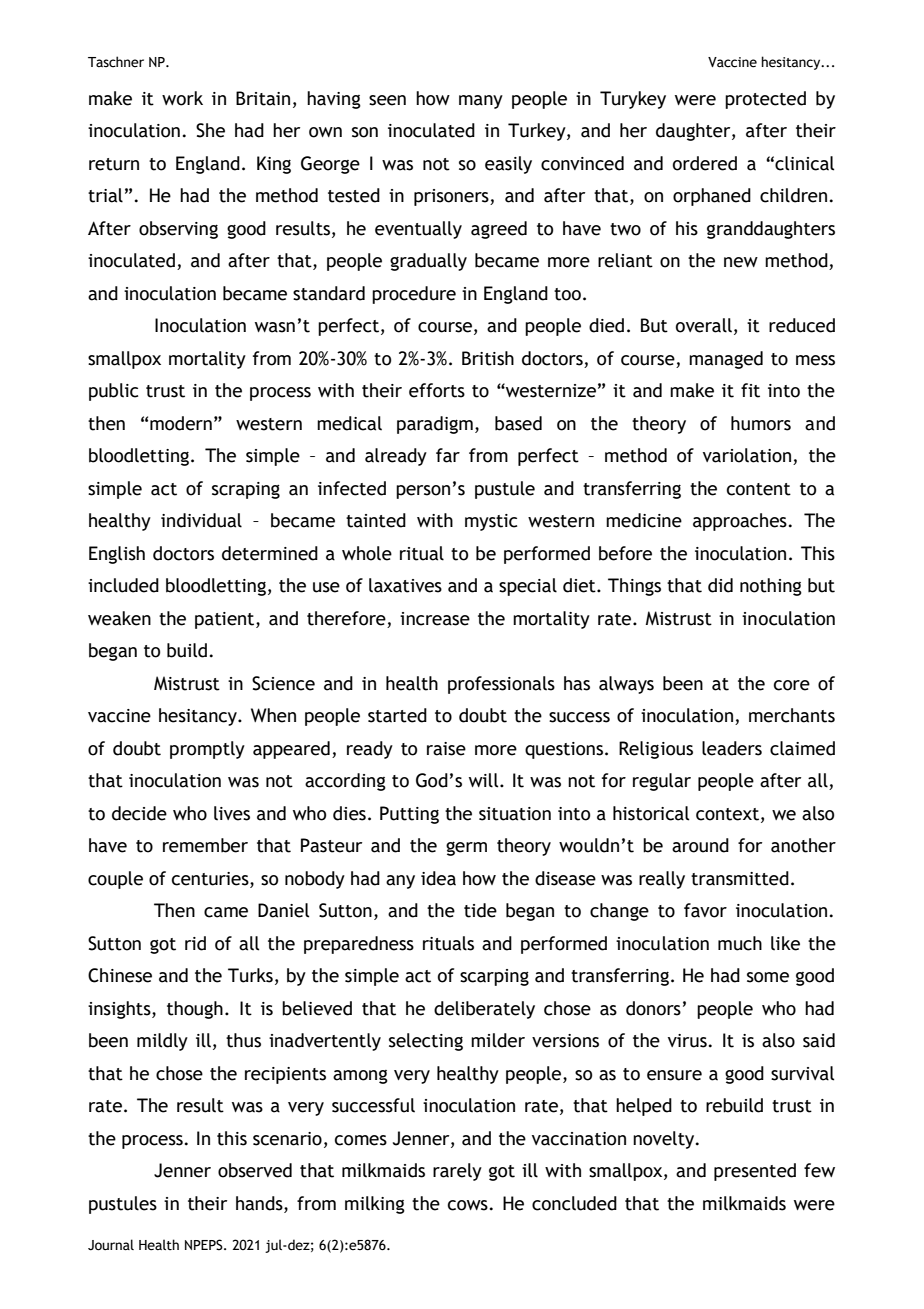  What do you see at coordinates (755, 1172) in the document?
I see `presented` at bounding box center [755, 1172].
